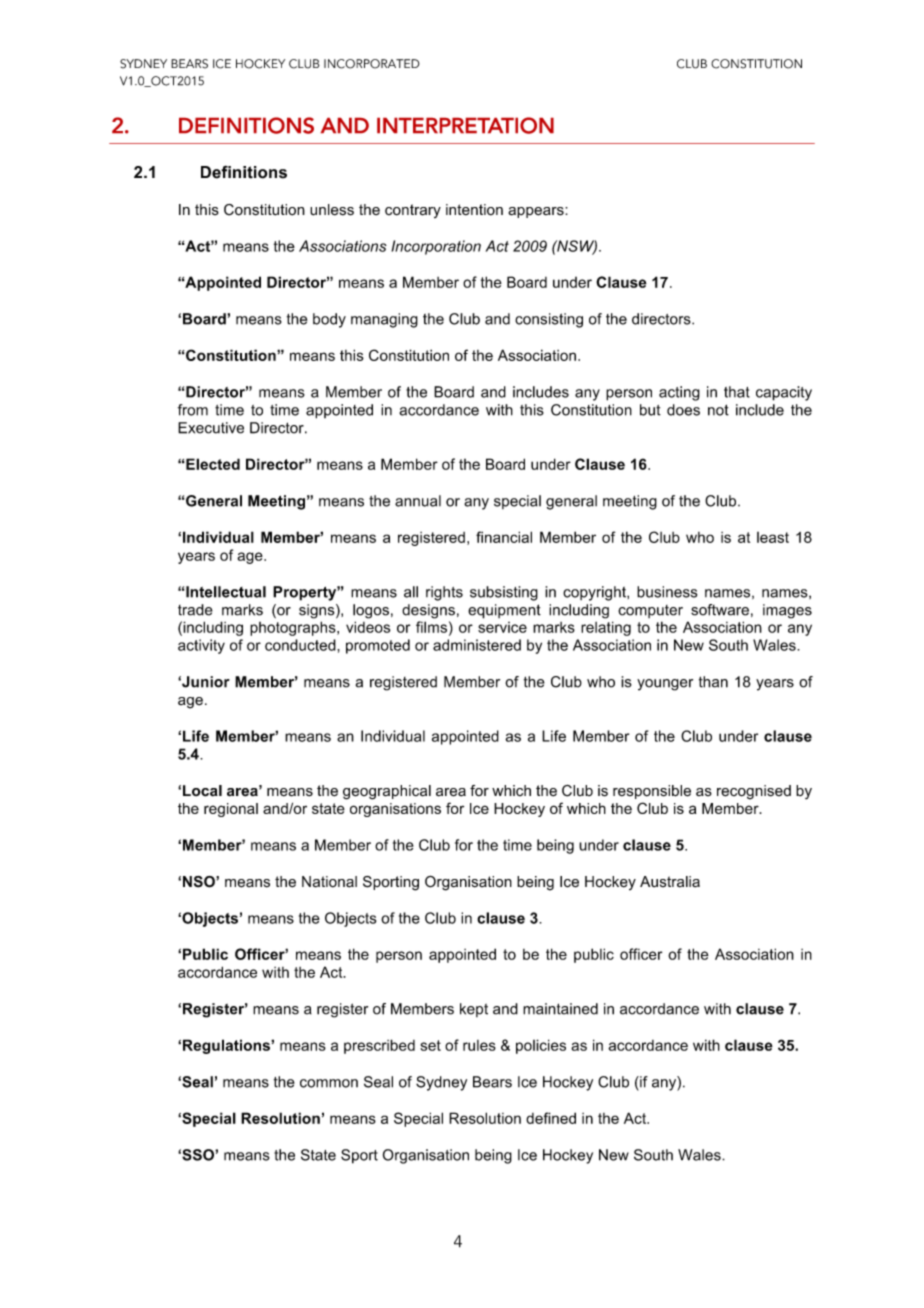  Describe the element at coordinates (372, 64) in the document. I see `INCORPORATED` at that location.
